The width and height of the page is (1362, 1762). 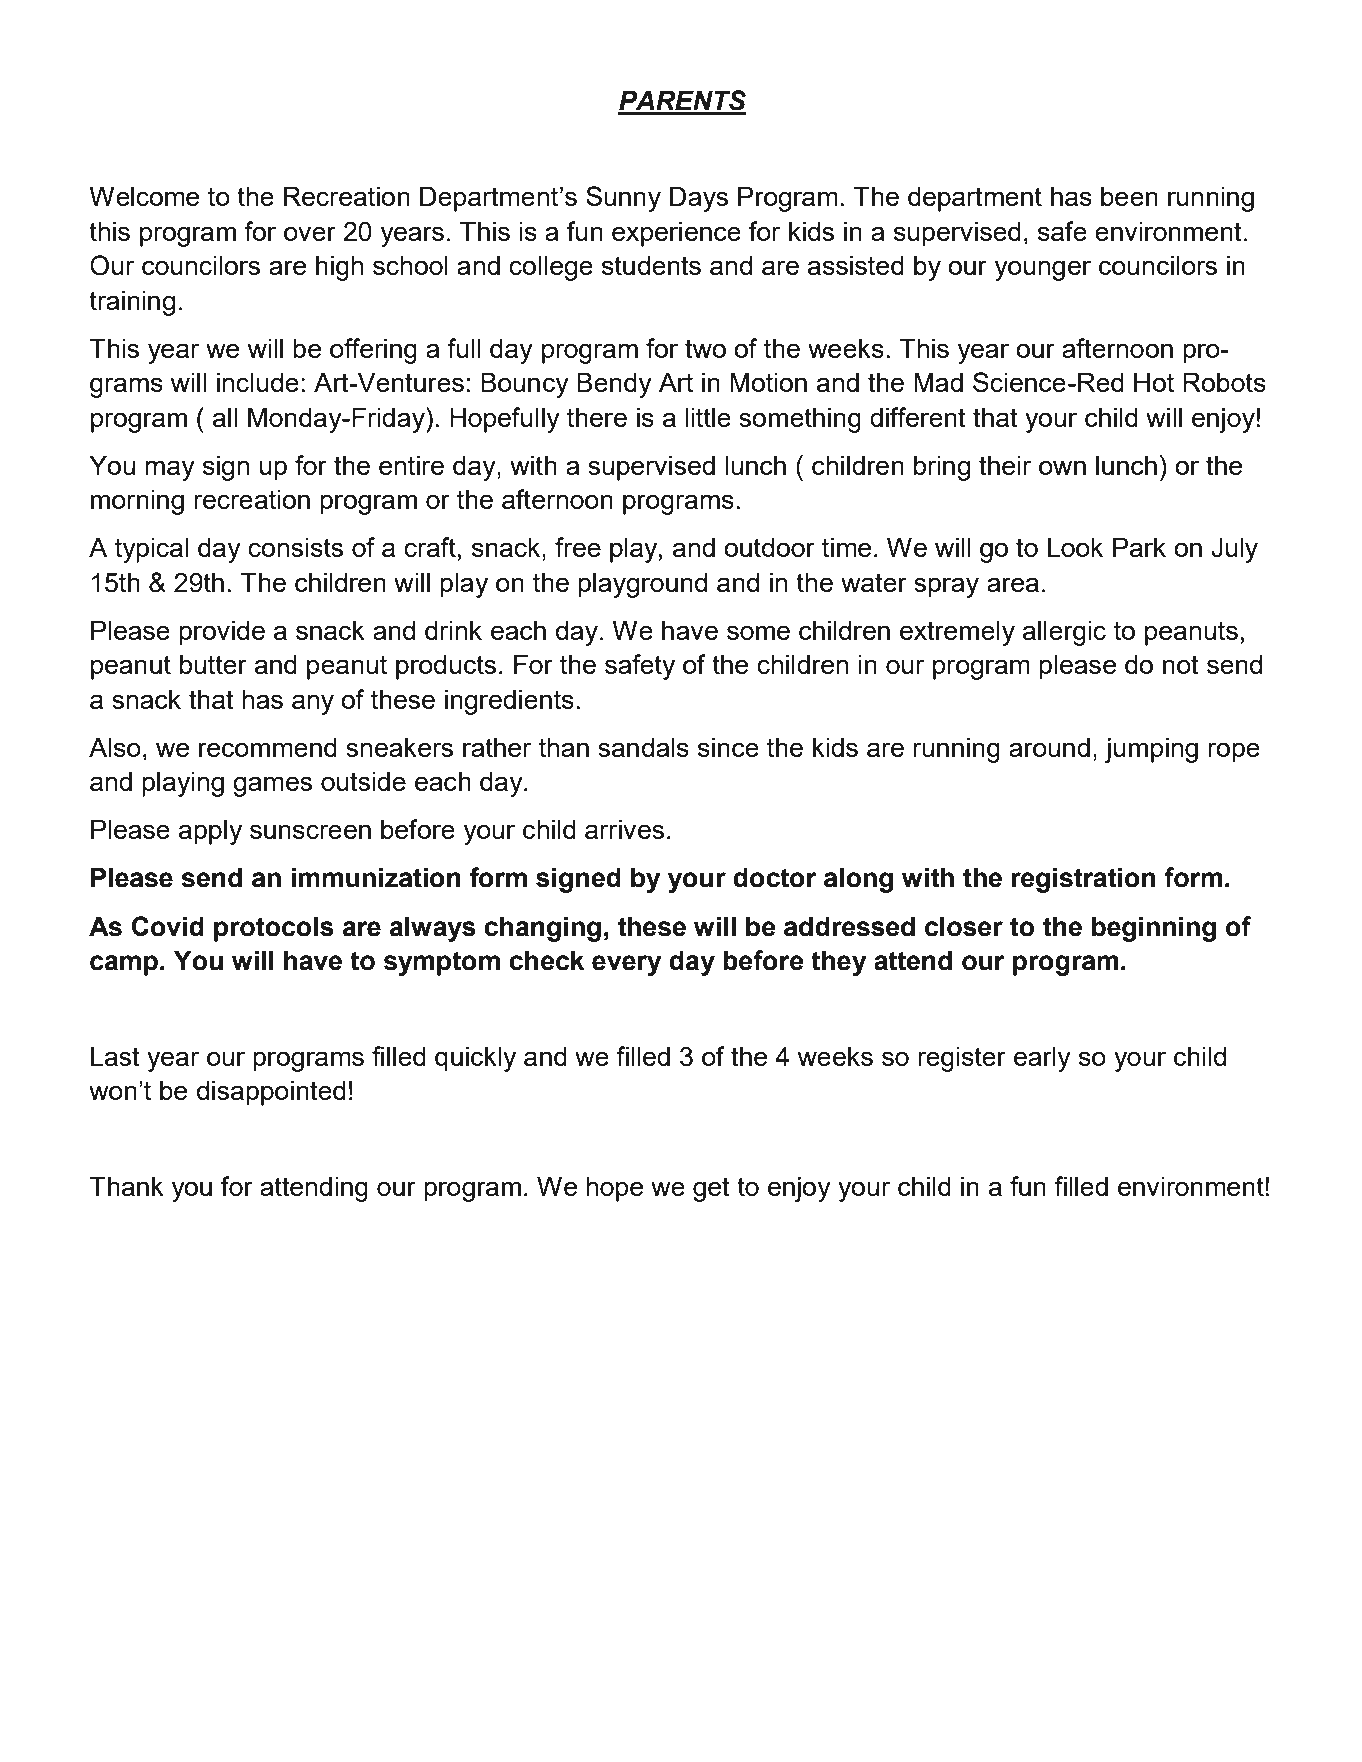 I want to click on little, so click(x=708, y=417).
